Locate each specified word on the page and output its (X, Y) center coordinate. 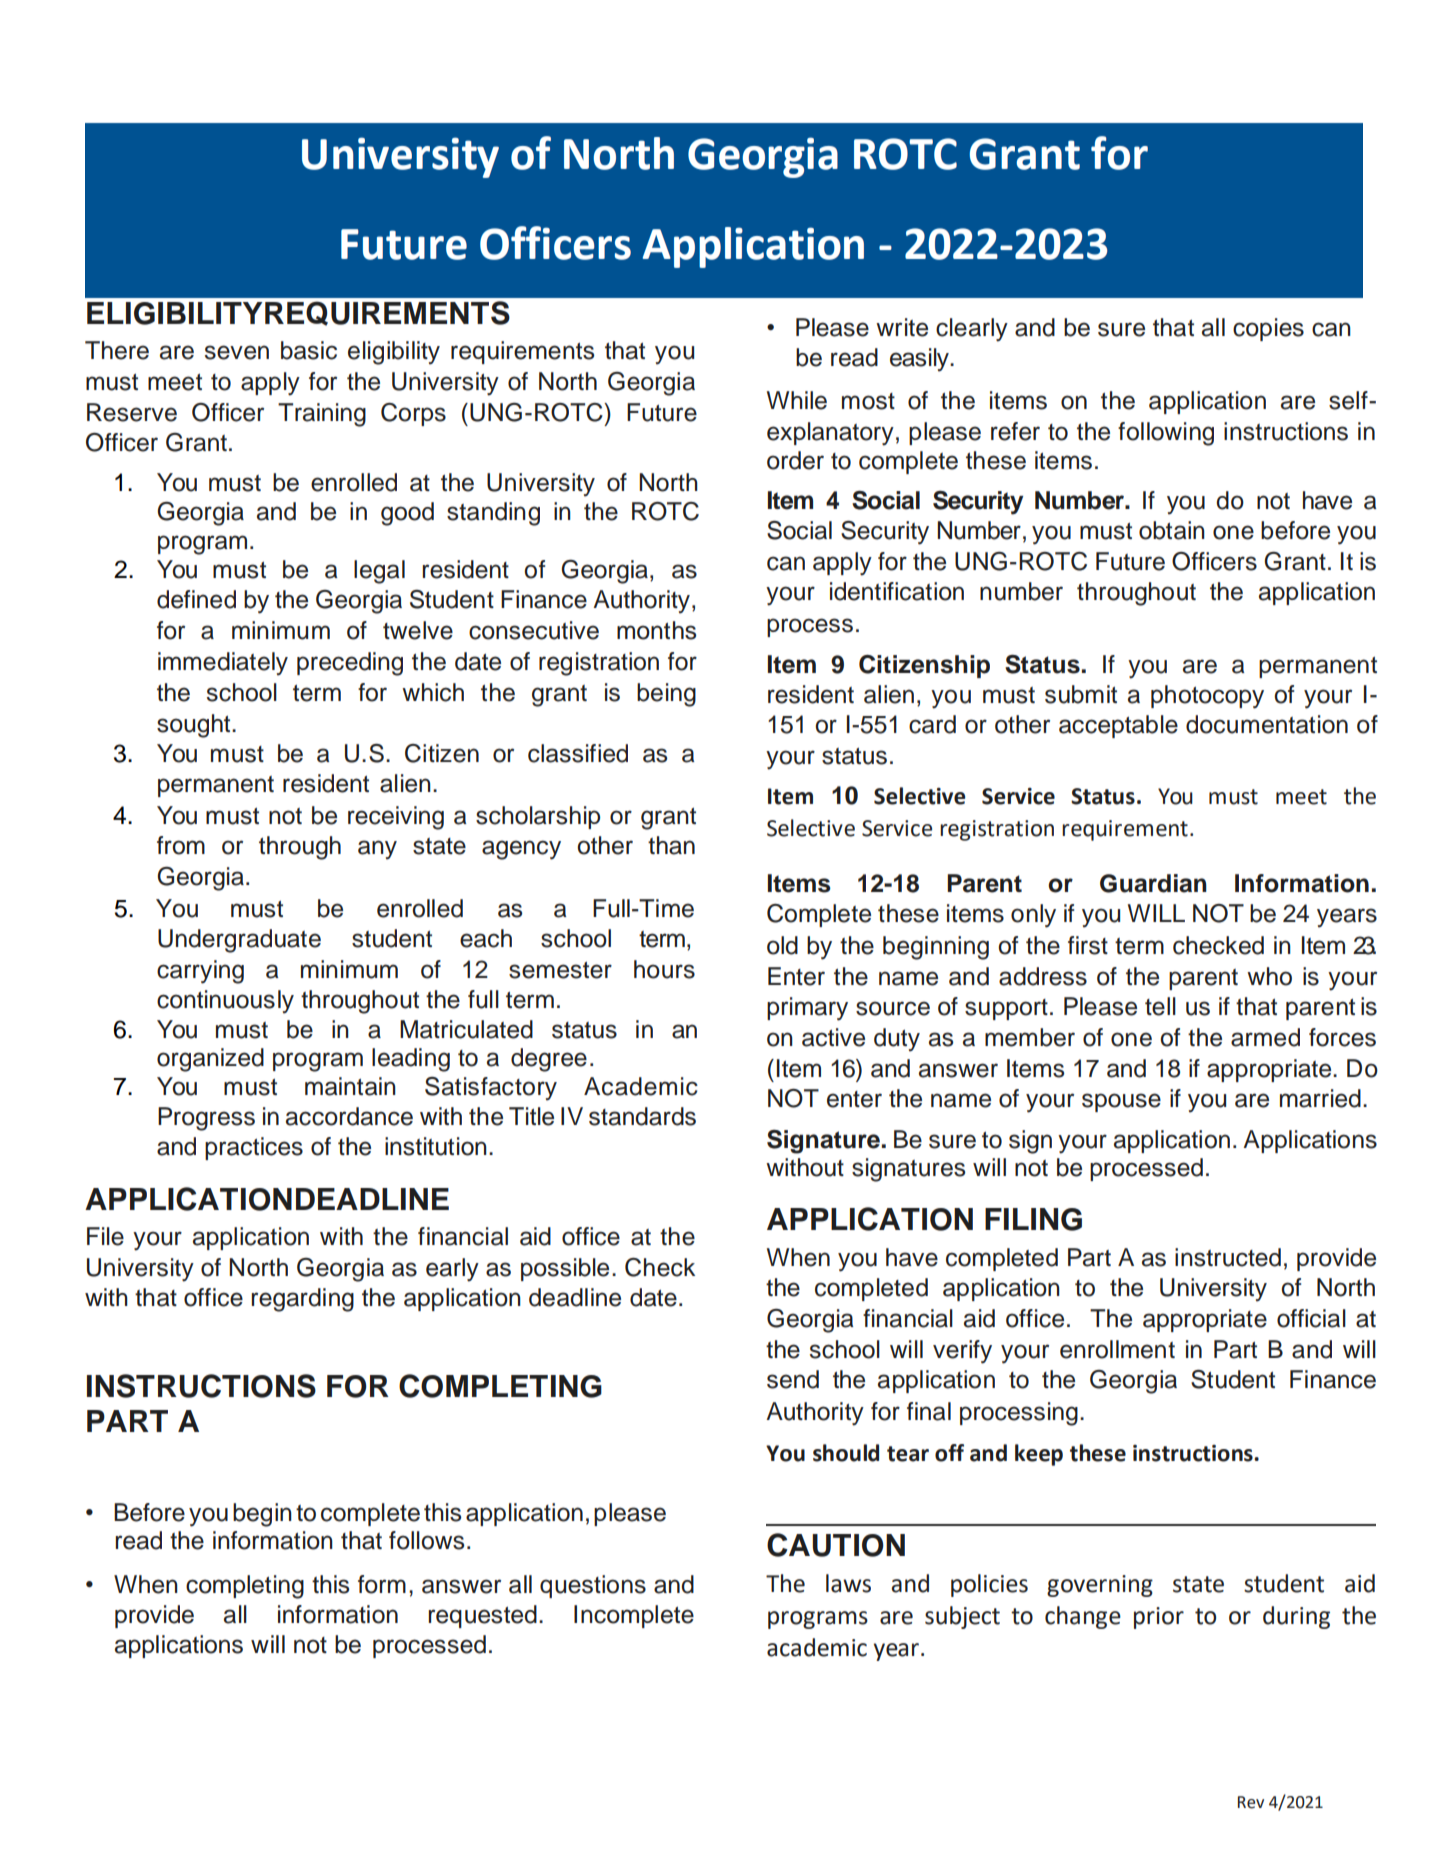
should (846, 1453)
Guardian (1153, 883)
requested (482, 1616)
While (797, 400)
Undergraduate (239, 941)
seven (237, 352)
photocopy (1207, 697)
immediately (223, 664)
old (782, 945)
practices (254, 1148)
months (656, 630)
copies (1268, 329)
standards (642, 1116)
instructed (1228, 1257)
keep (1039, 1455)
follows (426, 1540)
